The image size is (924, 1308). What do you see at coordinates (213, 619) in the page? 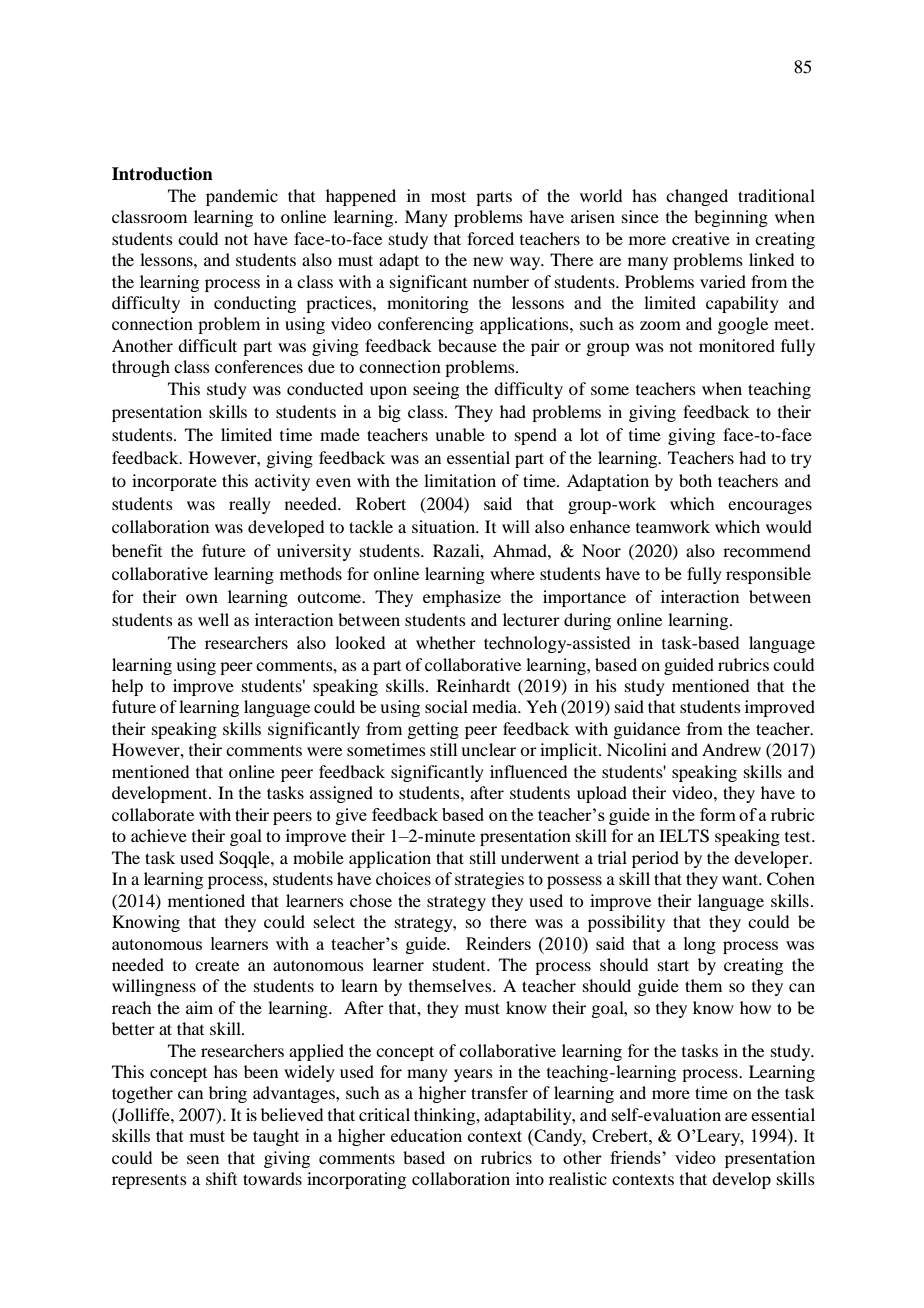
I see `well` at bounding box center [213, 619].
